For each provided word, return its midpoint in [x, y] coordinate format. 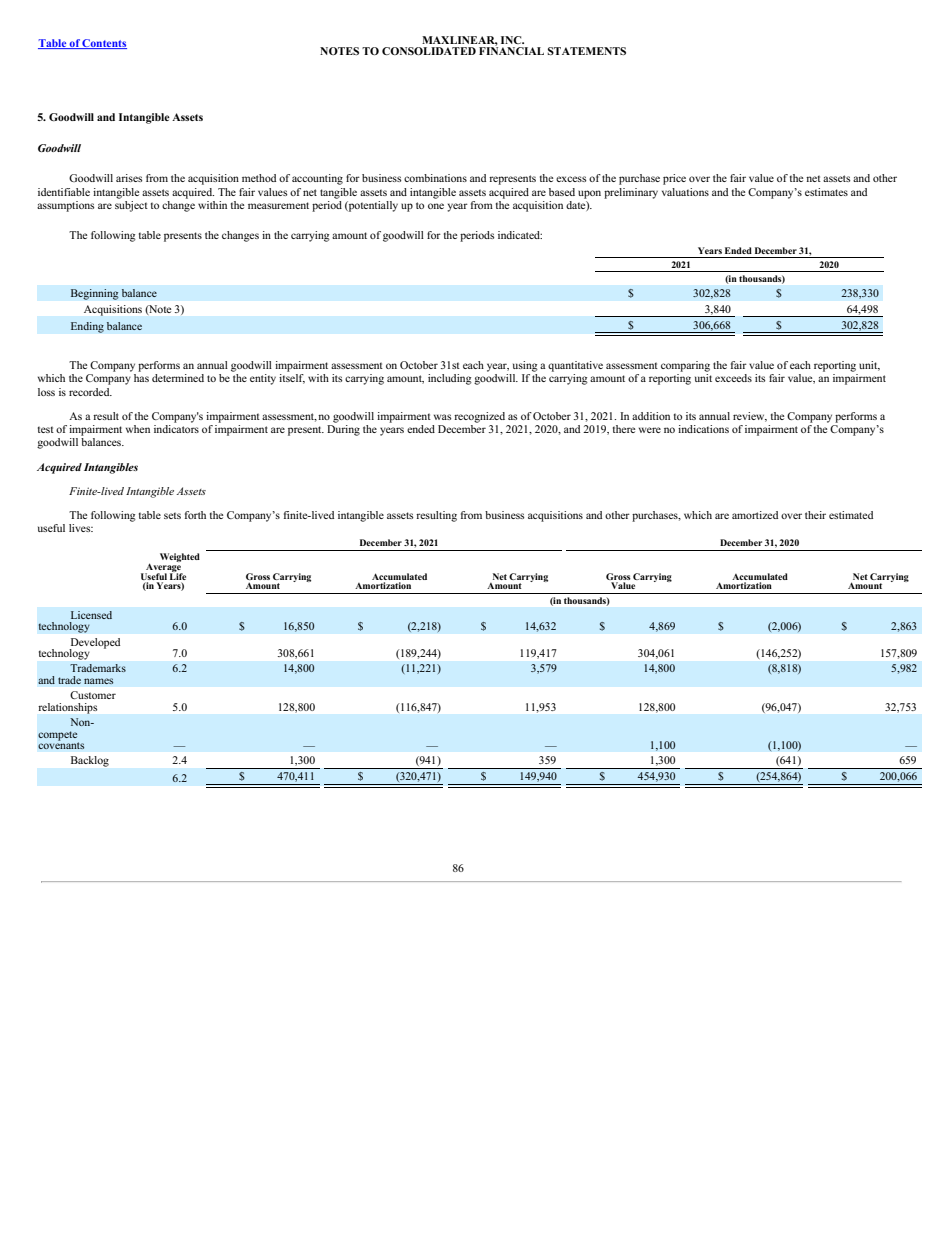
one [436, 206]
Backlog [90, 761]
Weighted [180, 557]
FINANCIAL [511, 50]
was [442, 417]
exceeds [733, 378]
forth [195, 515]
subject [131, 205]
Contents [104, 44]
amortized [755, 515]
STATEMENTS [586, 51]
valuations [685, 192]
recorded [90, 392]
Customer [93, 695]
